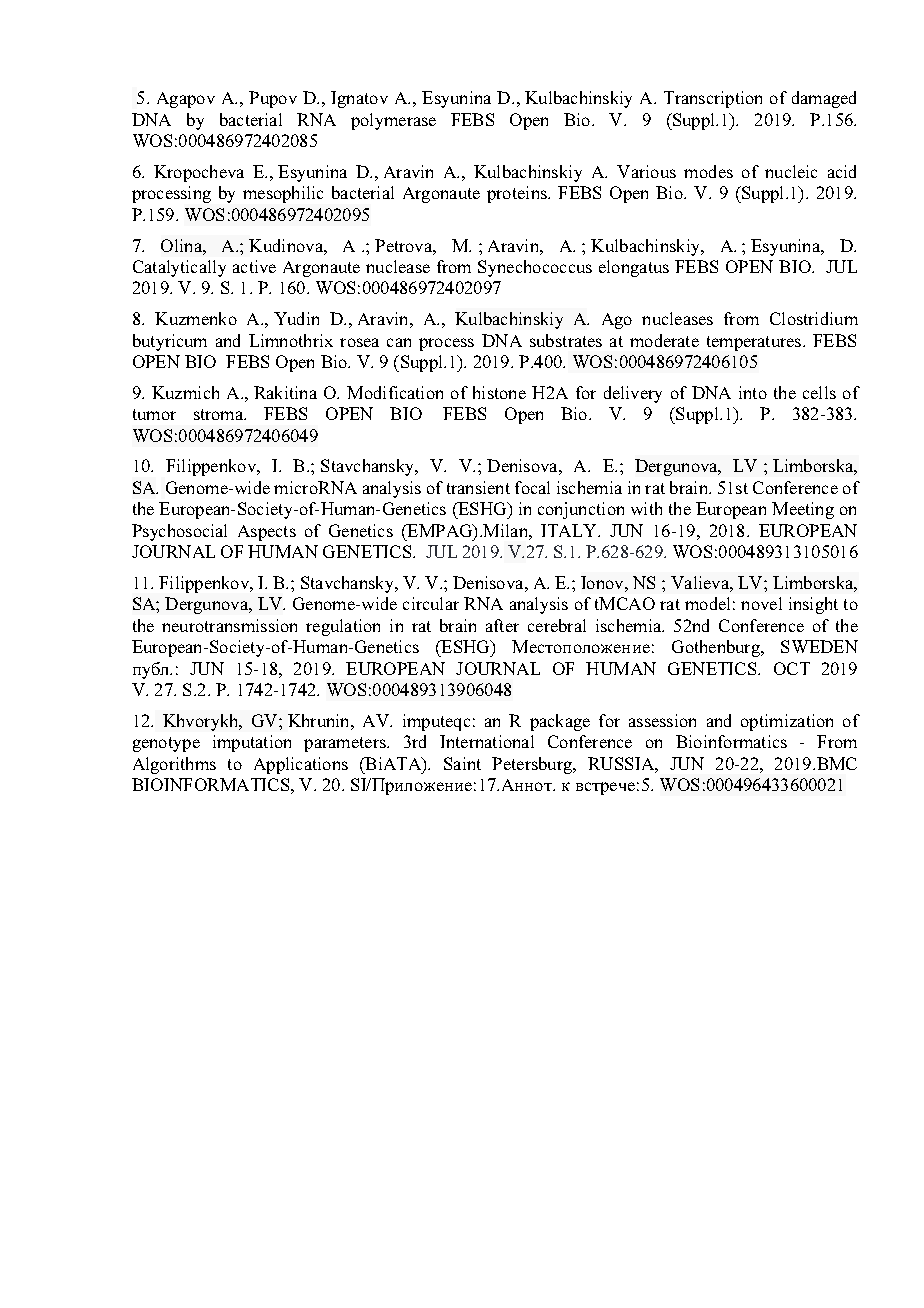 Image resolution: width=924 pixels, height=1308 pixels. What do you see at coordinates (518, 194) in the image?
I see `proteins` at bounding box center [518, 194].
